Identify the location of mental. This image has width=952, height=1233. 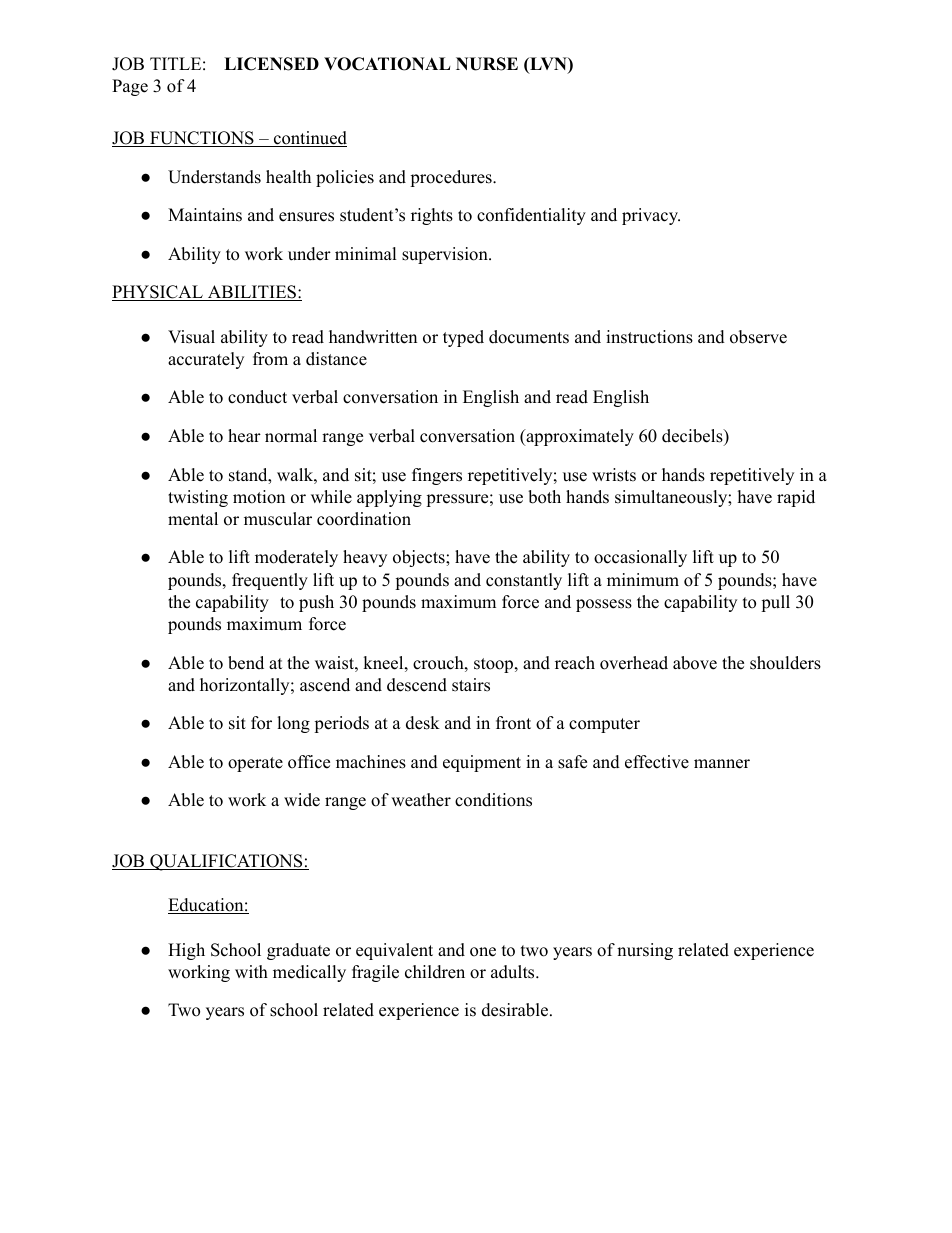
(193, 519).
